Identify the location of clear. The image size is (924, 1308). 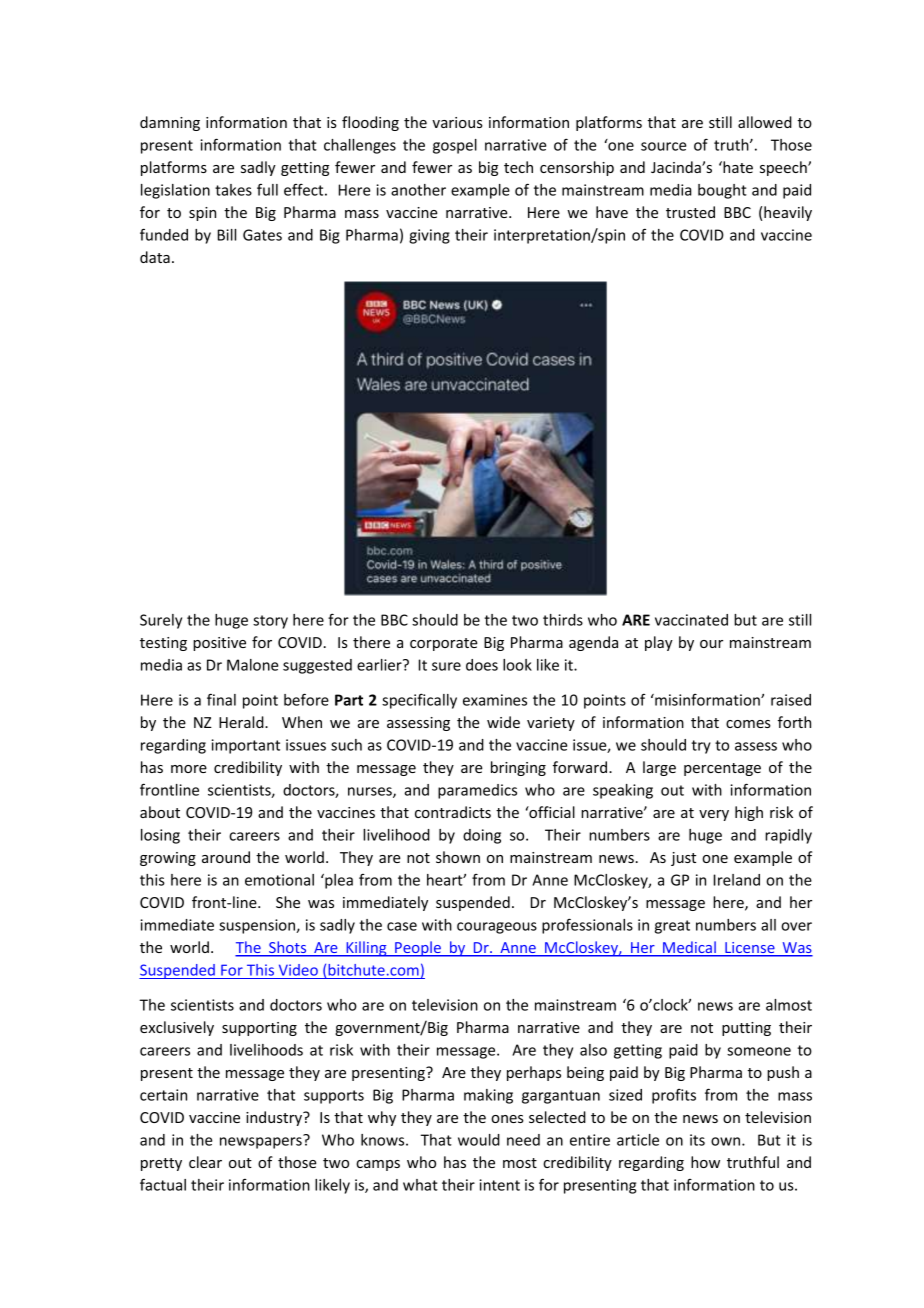
(205, 1162).
